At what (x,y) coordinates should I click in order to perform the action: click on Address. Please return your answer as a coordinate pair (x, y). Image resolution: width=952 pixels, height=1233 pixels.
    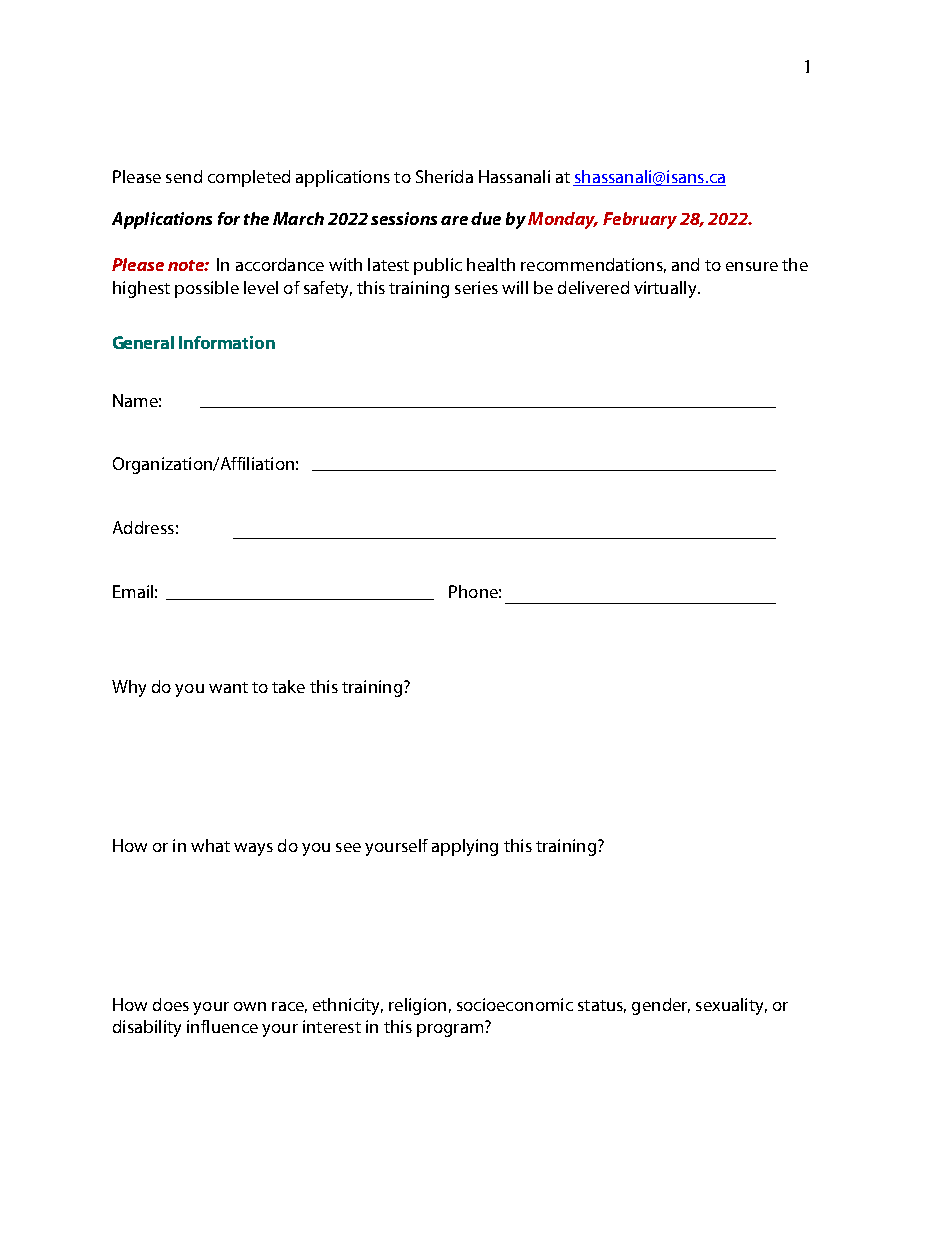
    Looking at the image, I should click on (143, 527).
